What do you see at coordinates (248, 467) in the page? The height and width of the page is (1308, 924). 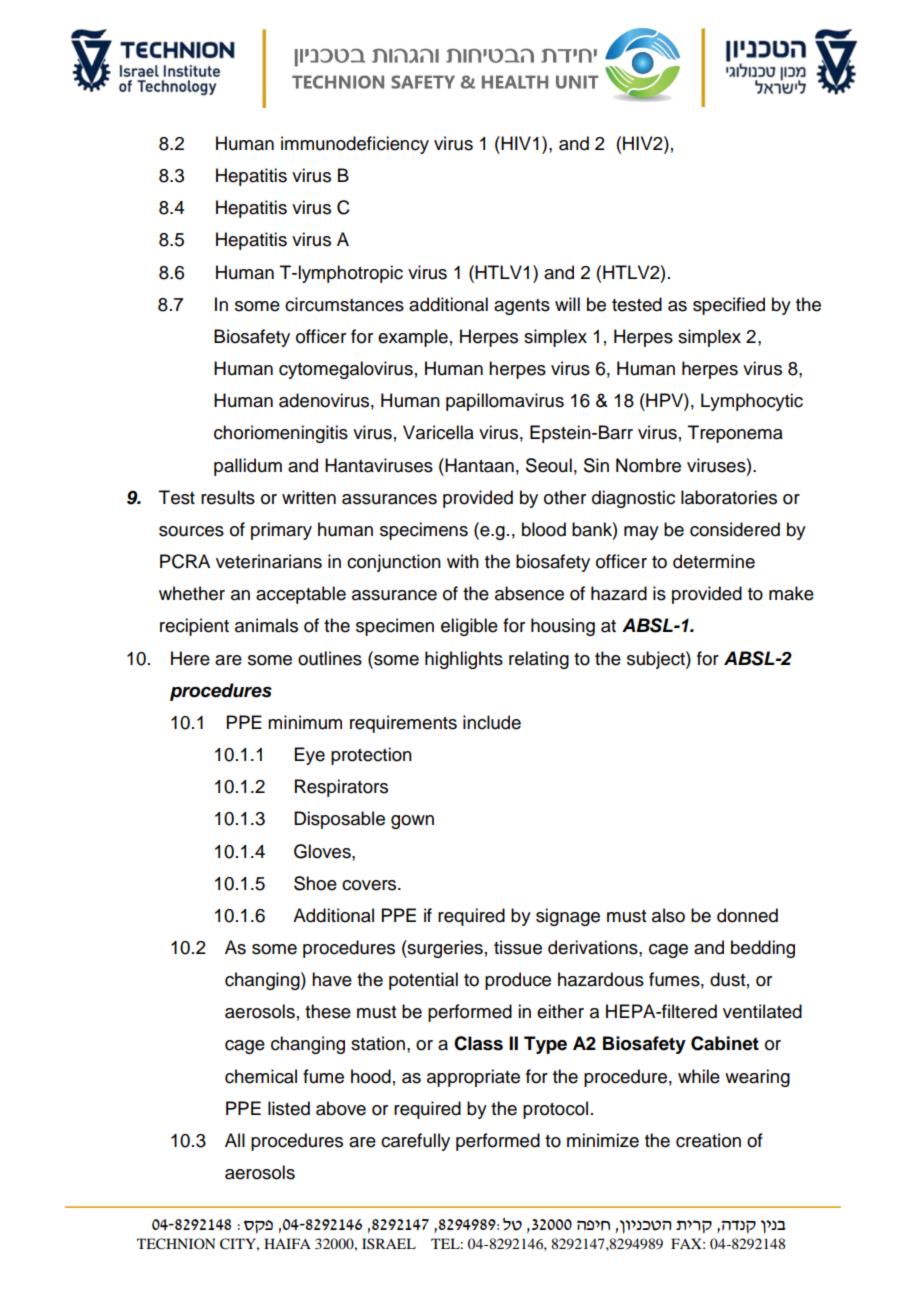 I see `pallidum` at bounding box center [248, 467].
